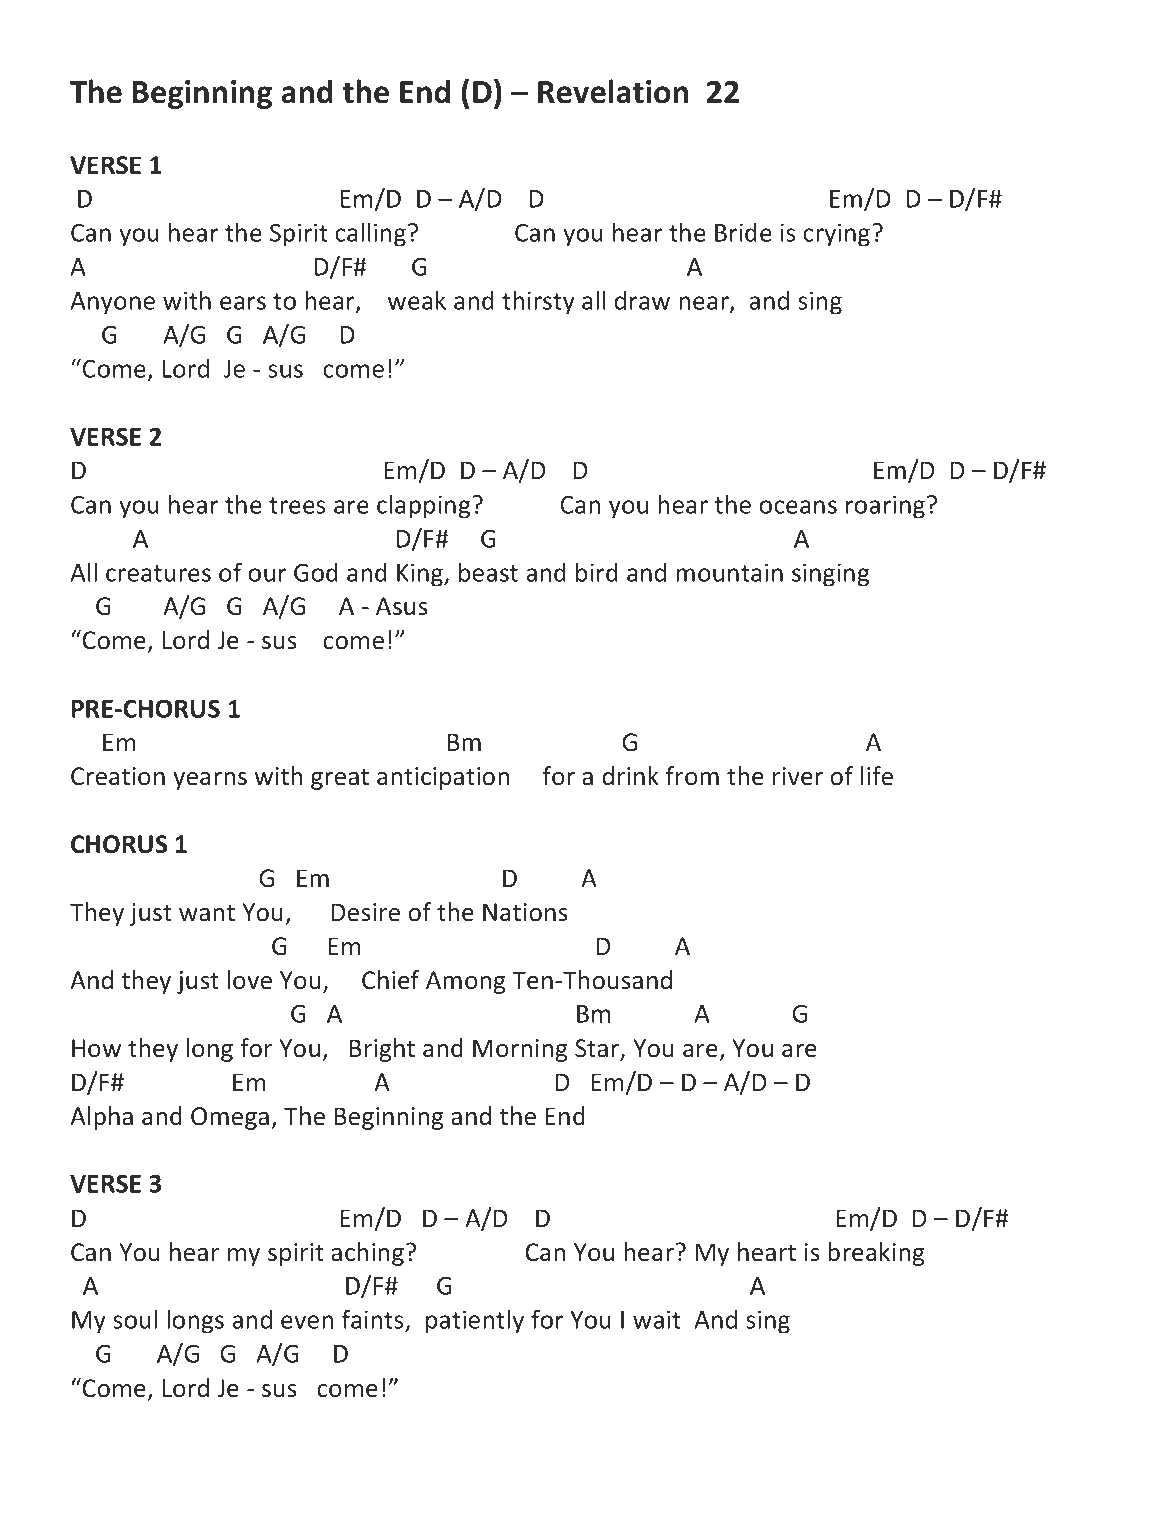 The height and width of the screenshot is (1520, 1175). What do you see at coordinates (798, 507) in the screenshot?
I see `oceans` at bounding box center [798, 507].
